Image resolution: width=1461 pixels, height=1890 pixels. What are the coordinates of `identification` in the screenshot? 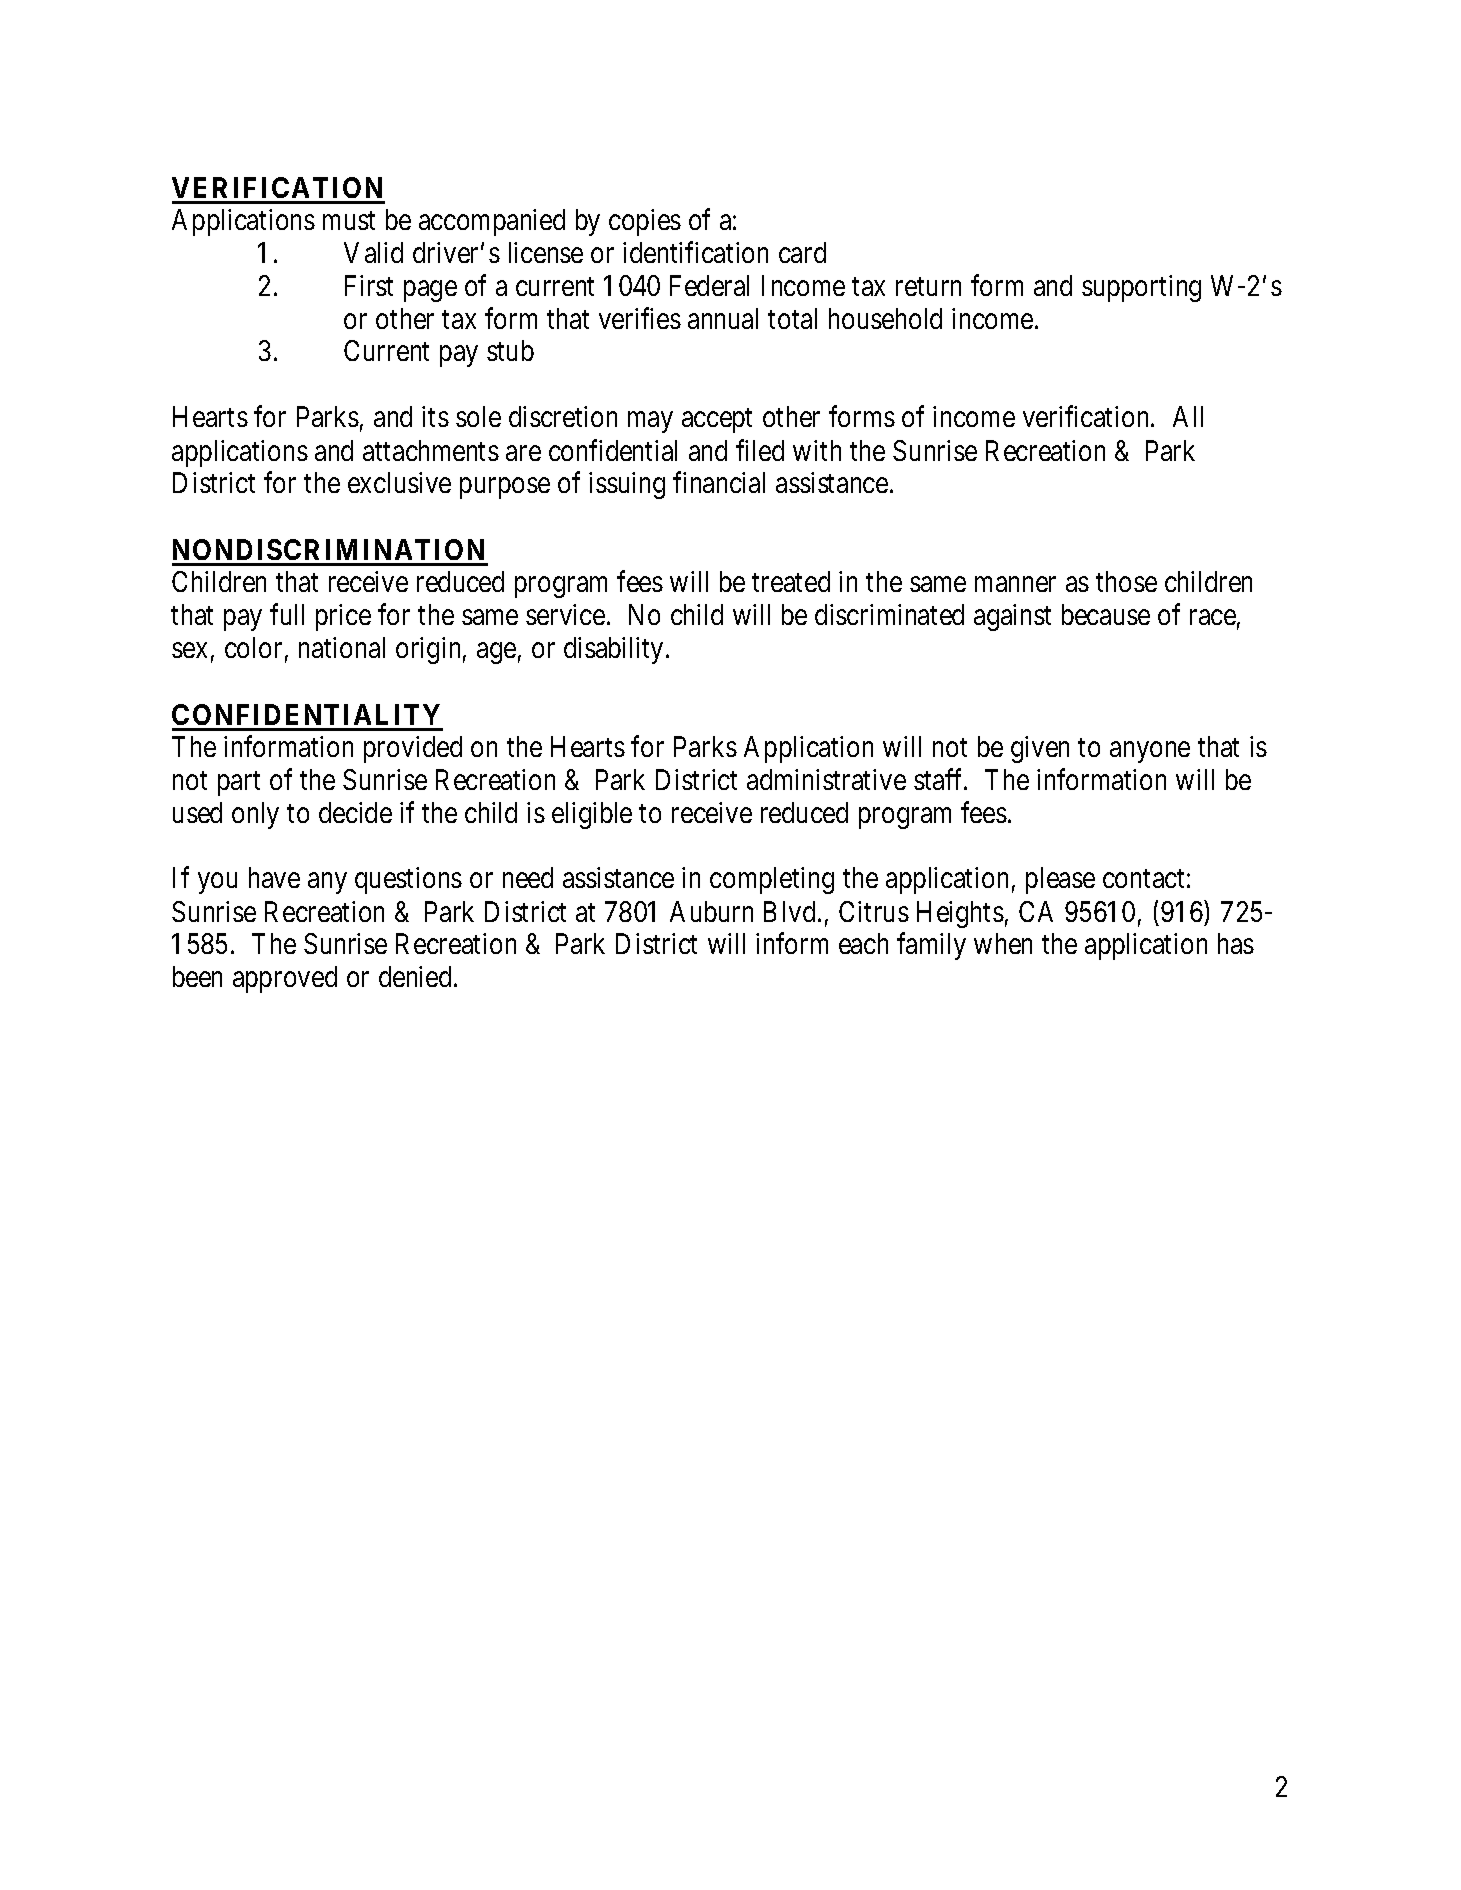 It's located at (695, 252).
